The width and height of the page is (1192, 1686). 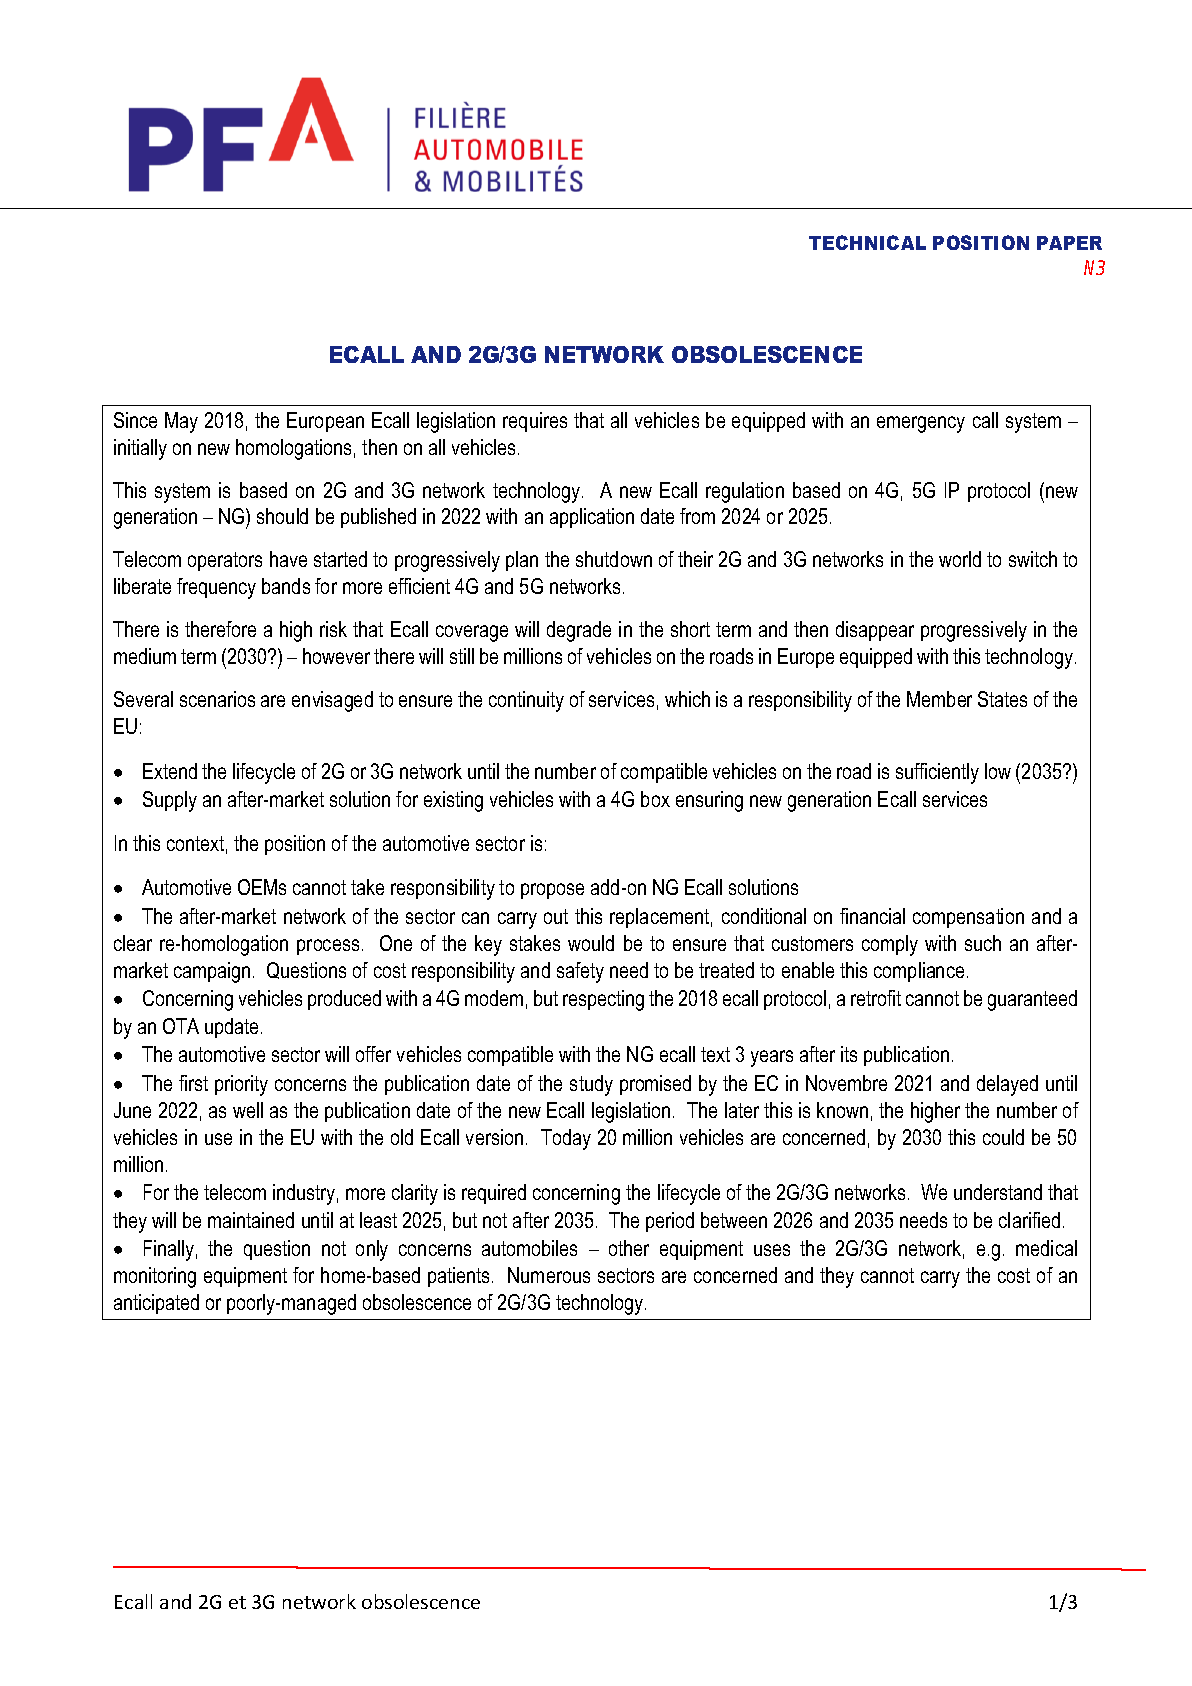 What do you see at coordinates (155, 1277) in the page?
I see `monitoring` at bounding box center [155, 1277].
